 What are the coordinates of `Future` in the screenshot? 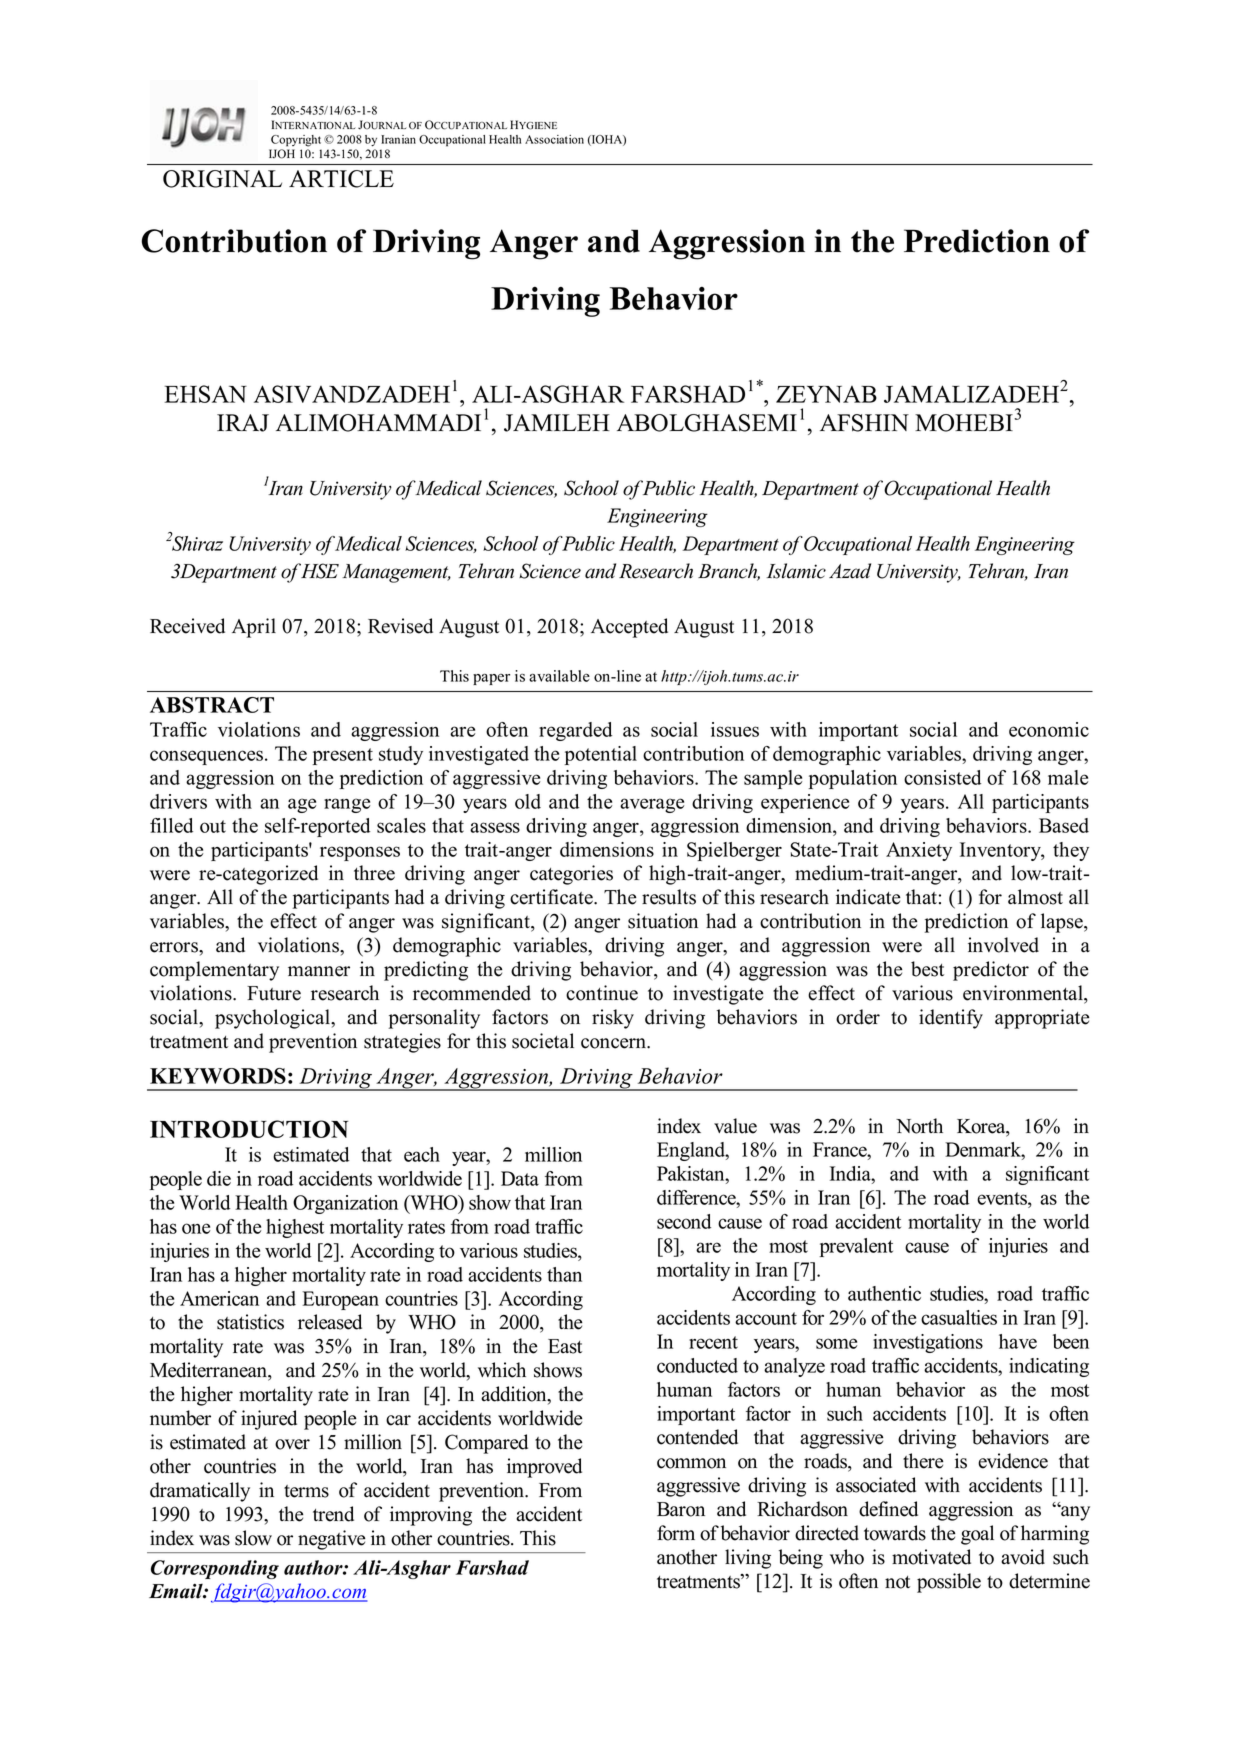 It's located at (274, 993).
